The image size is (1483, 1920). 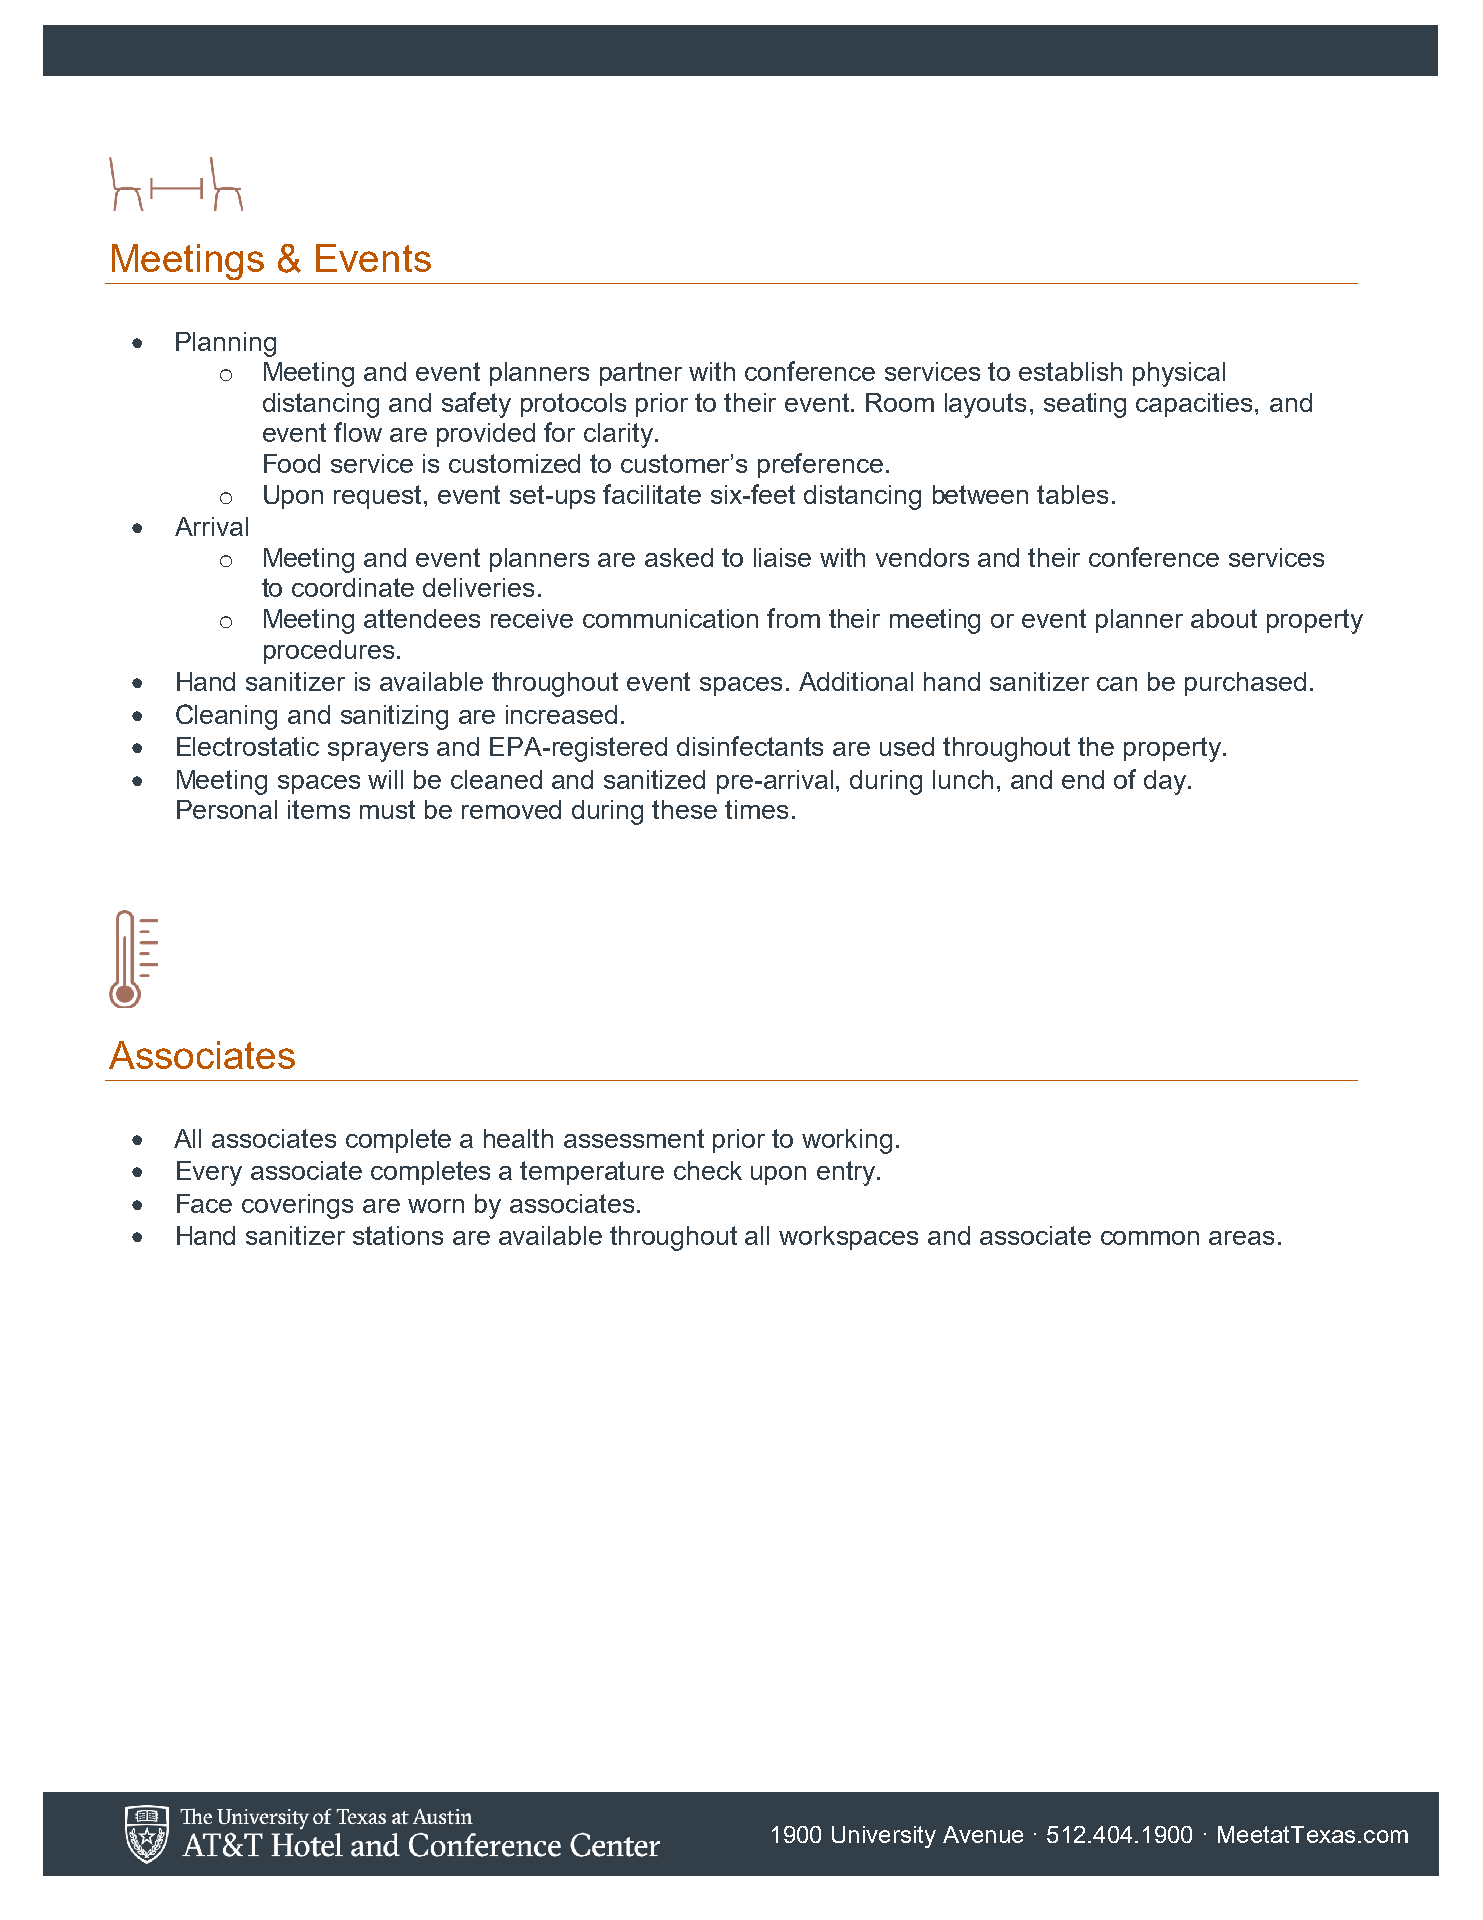 What do you see at coordinates (358, 432) in the screenshot?
I see `flow` at bounding box center [358, 432].
